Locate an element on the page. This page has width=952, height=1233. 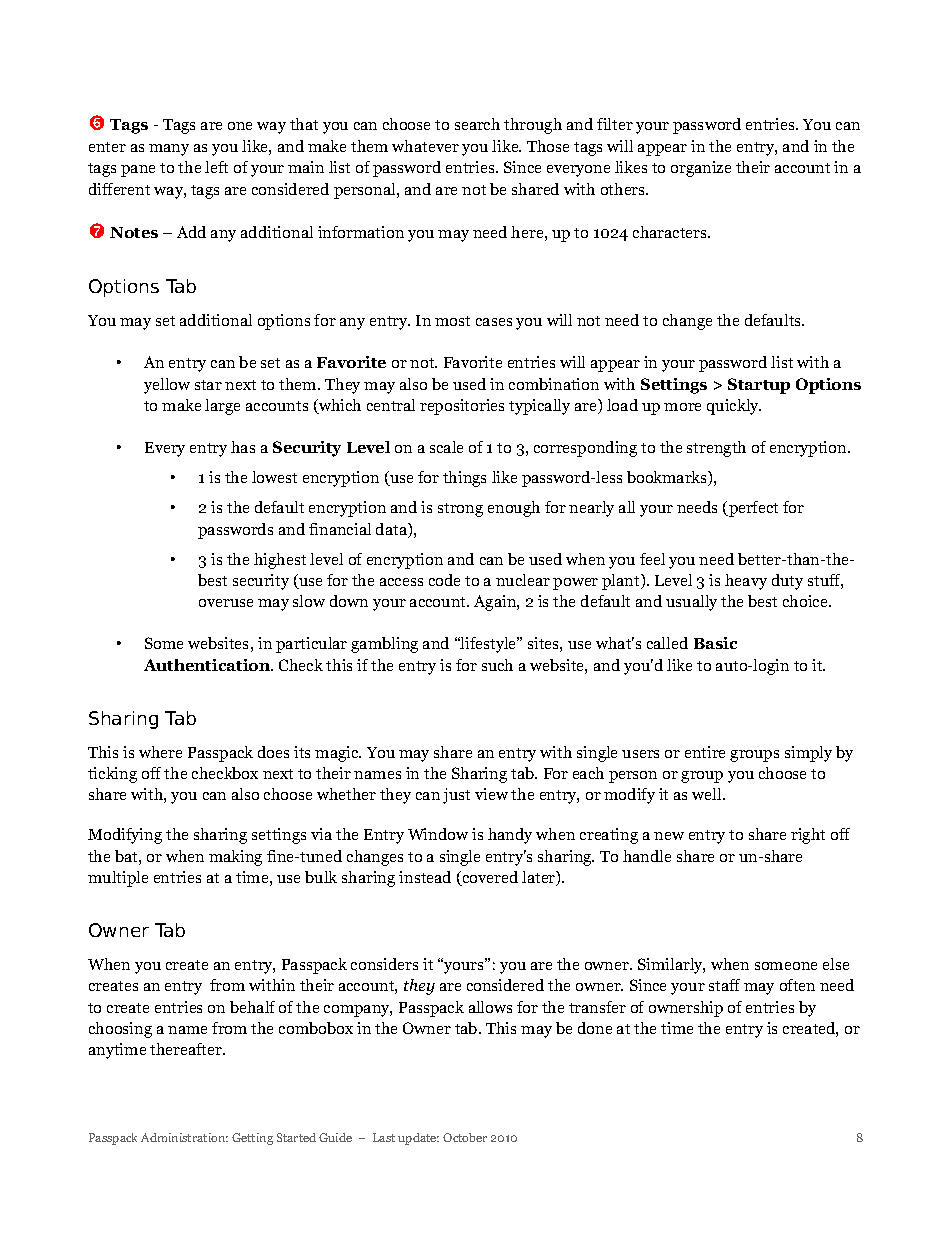
ticking is located at coordinates (112, 775).
